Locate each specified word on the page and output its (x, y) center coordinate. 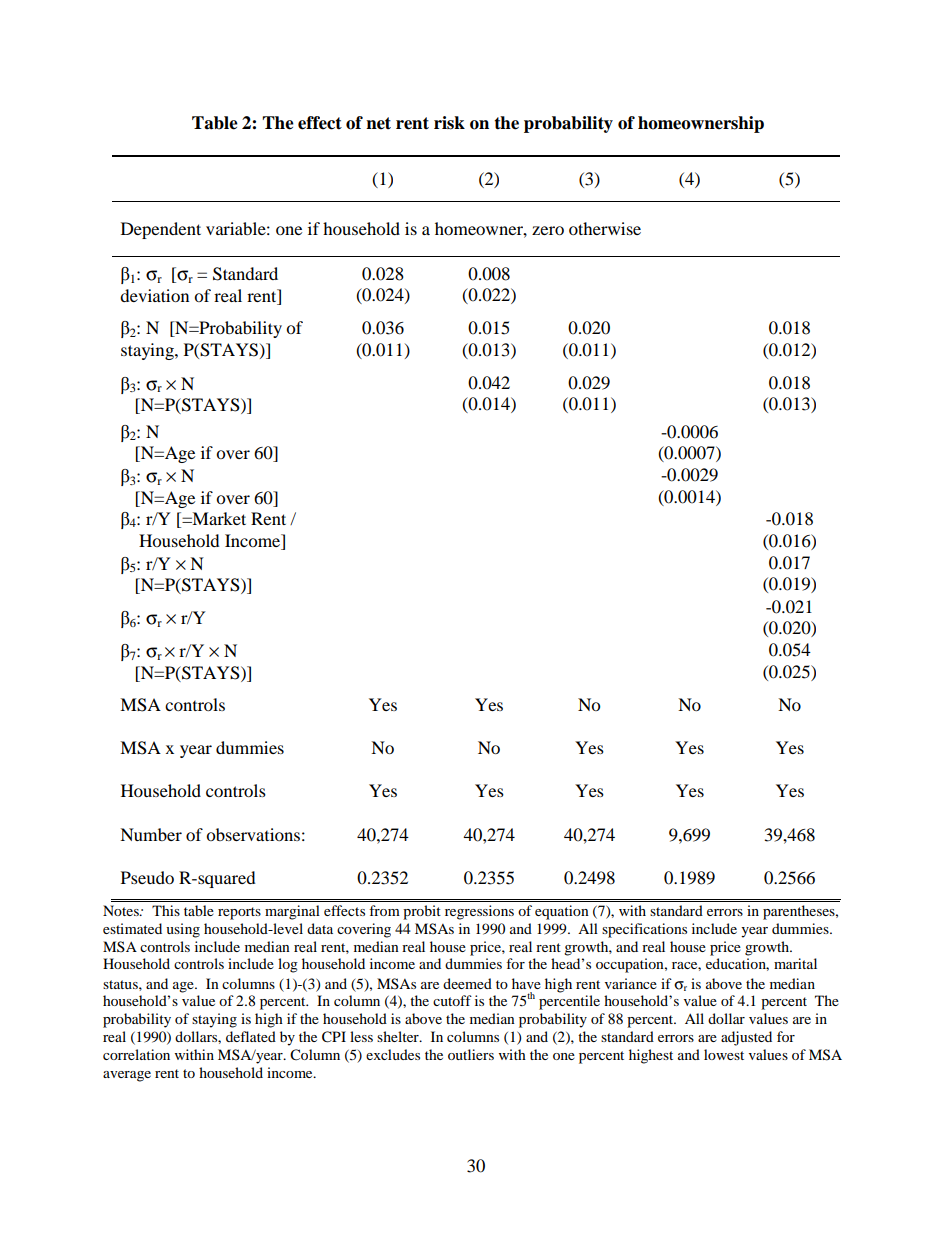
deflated (251, 1036)
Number (151, 834)
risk (449, 123)
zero (548, 230)
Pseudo (147, 877)
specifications (644, 930)
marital (795, 963)
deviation (154, 295)
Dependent (161, 230)
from (384, 910)
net (378, 123)
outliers (471, 1054)
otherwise (605, 228)
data (320, 928)
